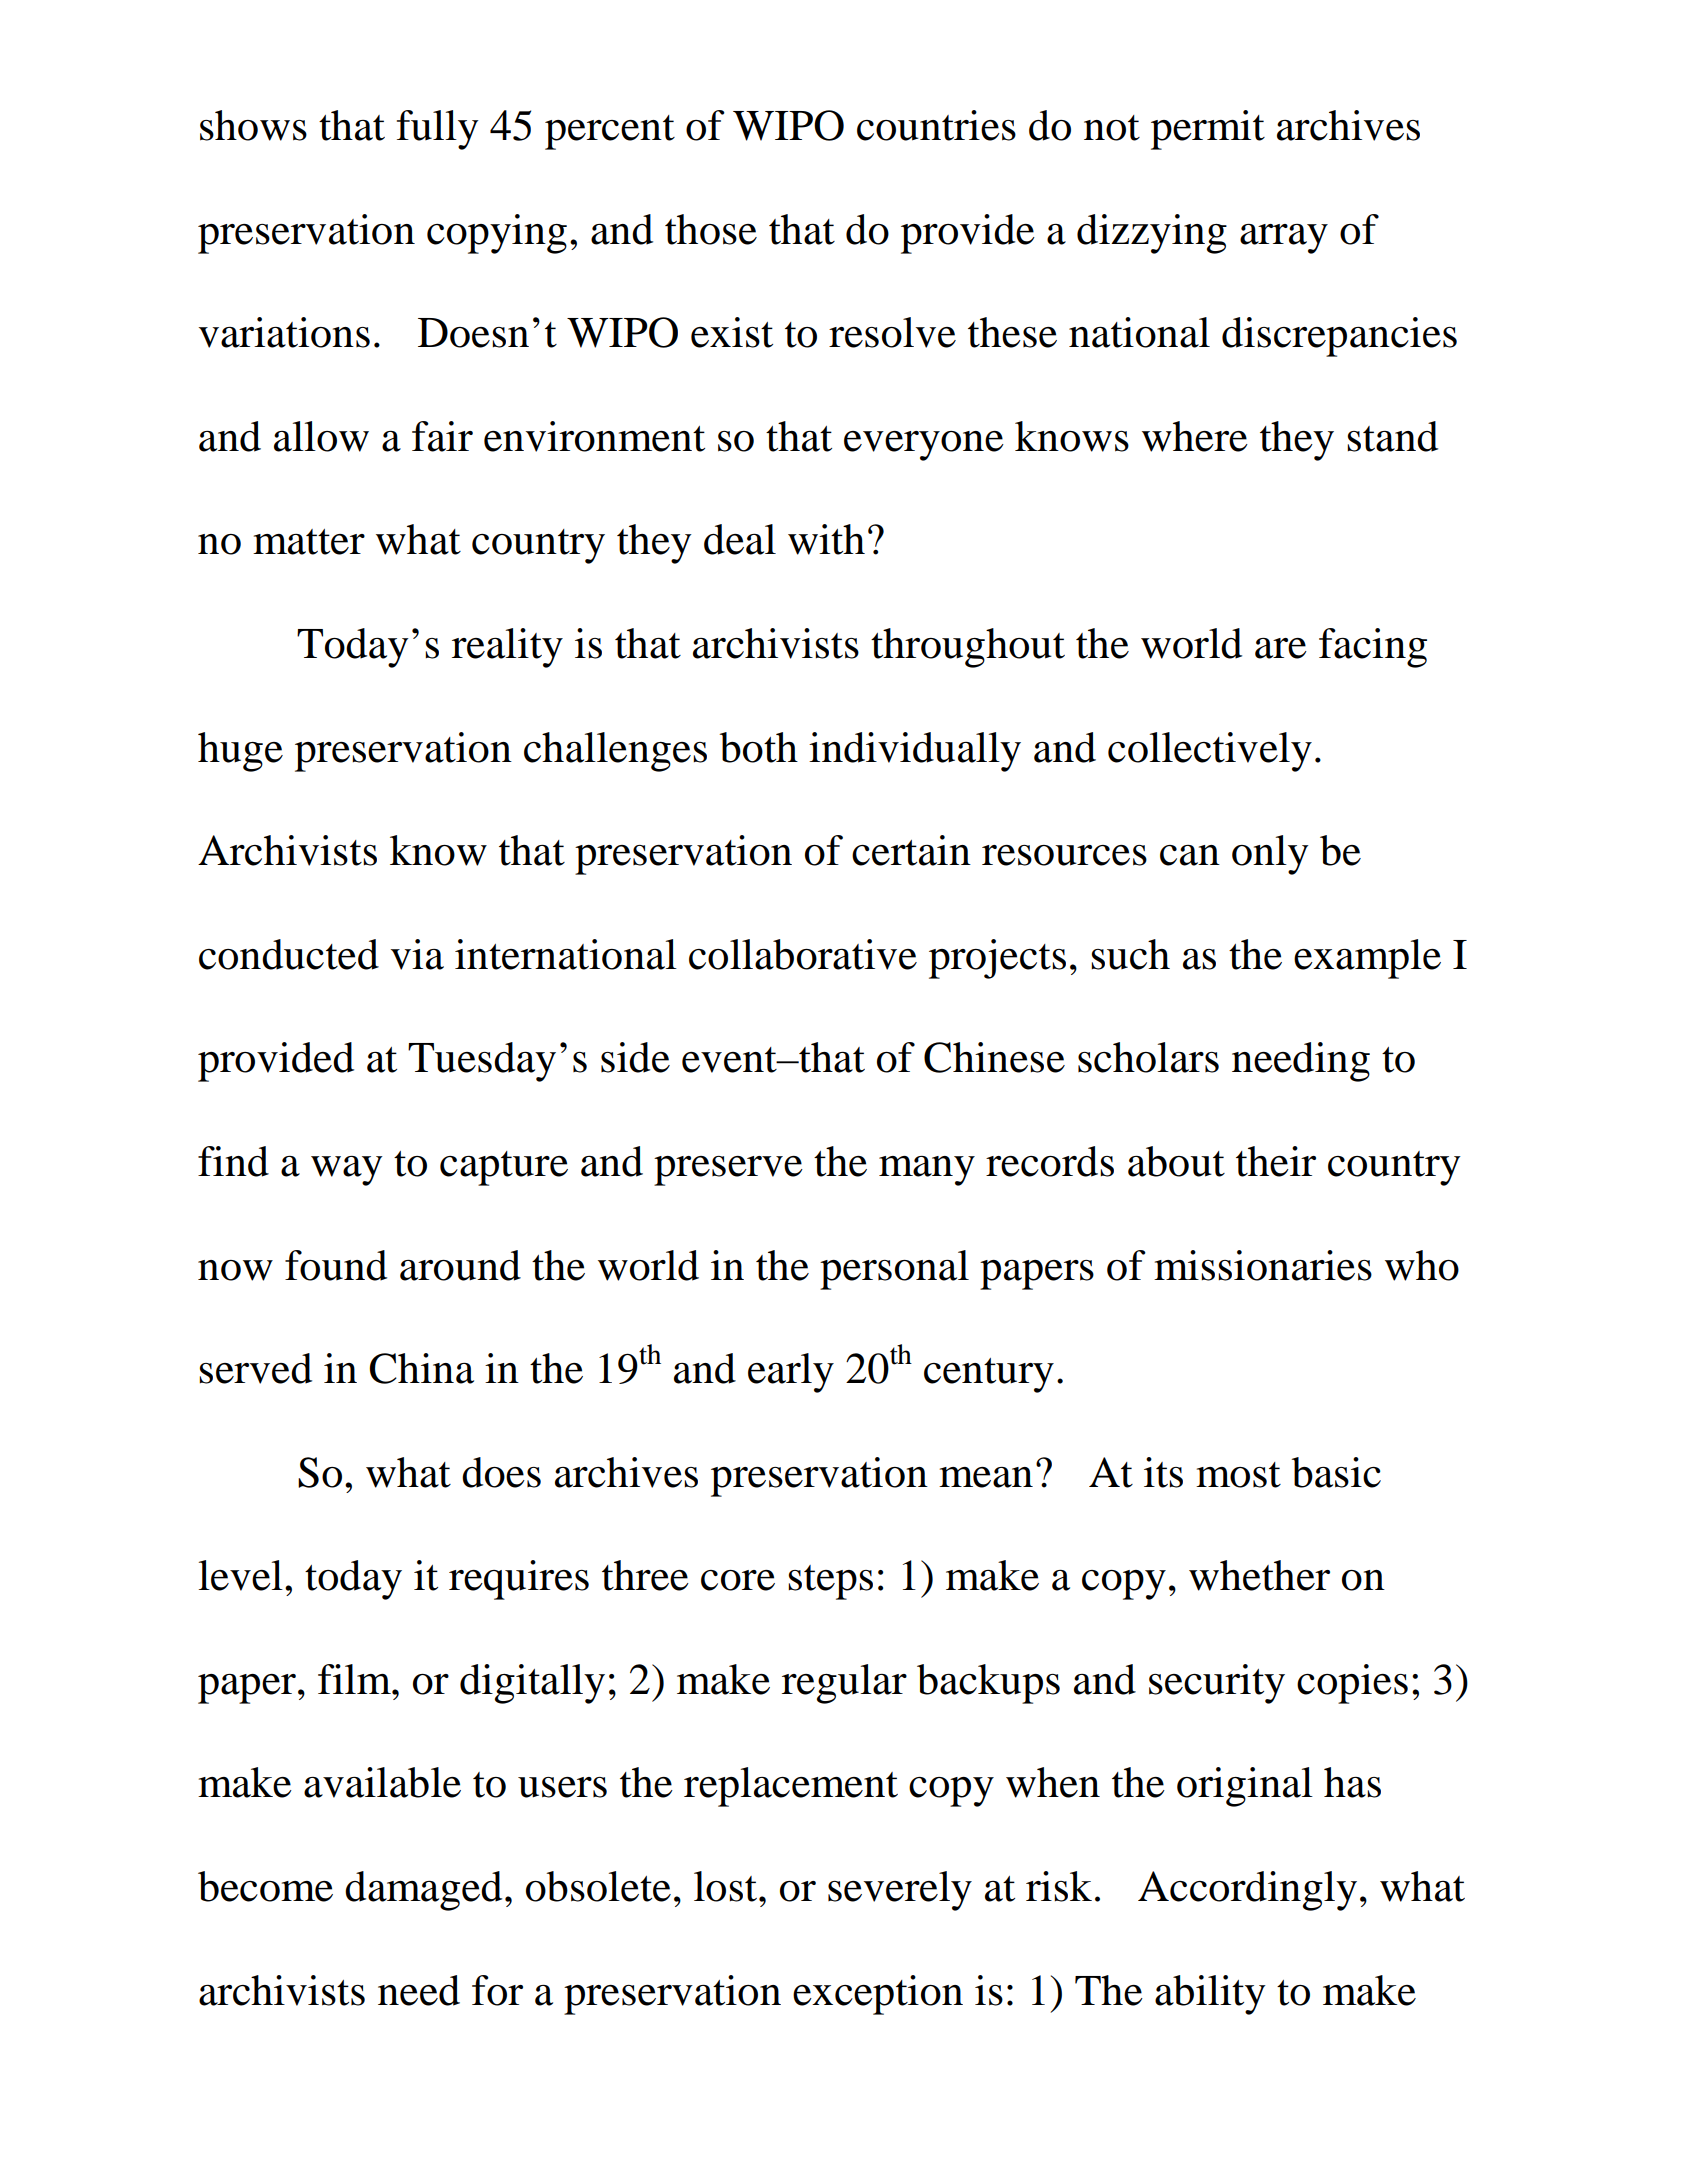 This image has height=2177, width=1683. Describe the element at coordinates (1284, 239) in the image. I see `array` at that location.
